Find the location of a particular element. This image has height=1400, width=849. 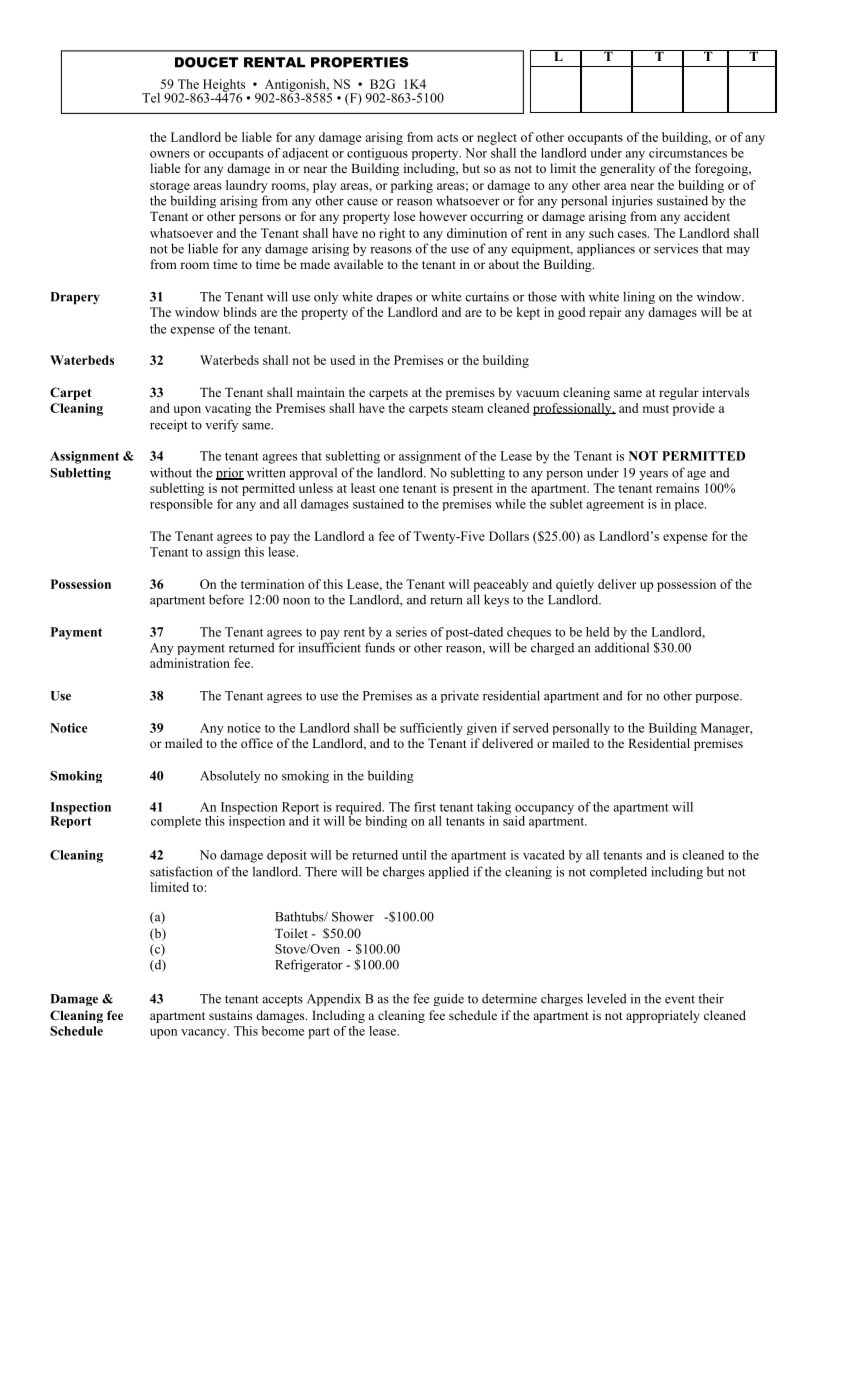

circumstances is located at coordinates (688, 153).
